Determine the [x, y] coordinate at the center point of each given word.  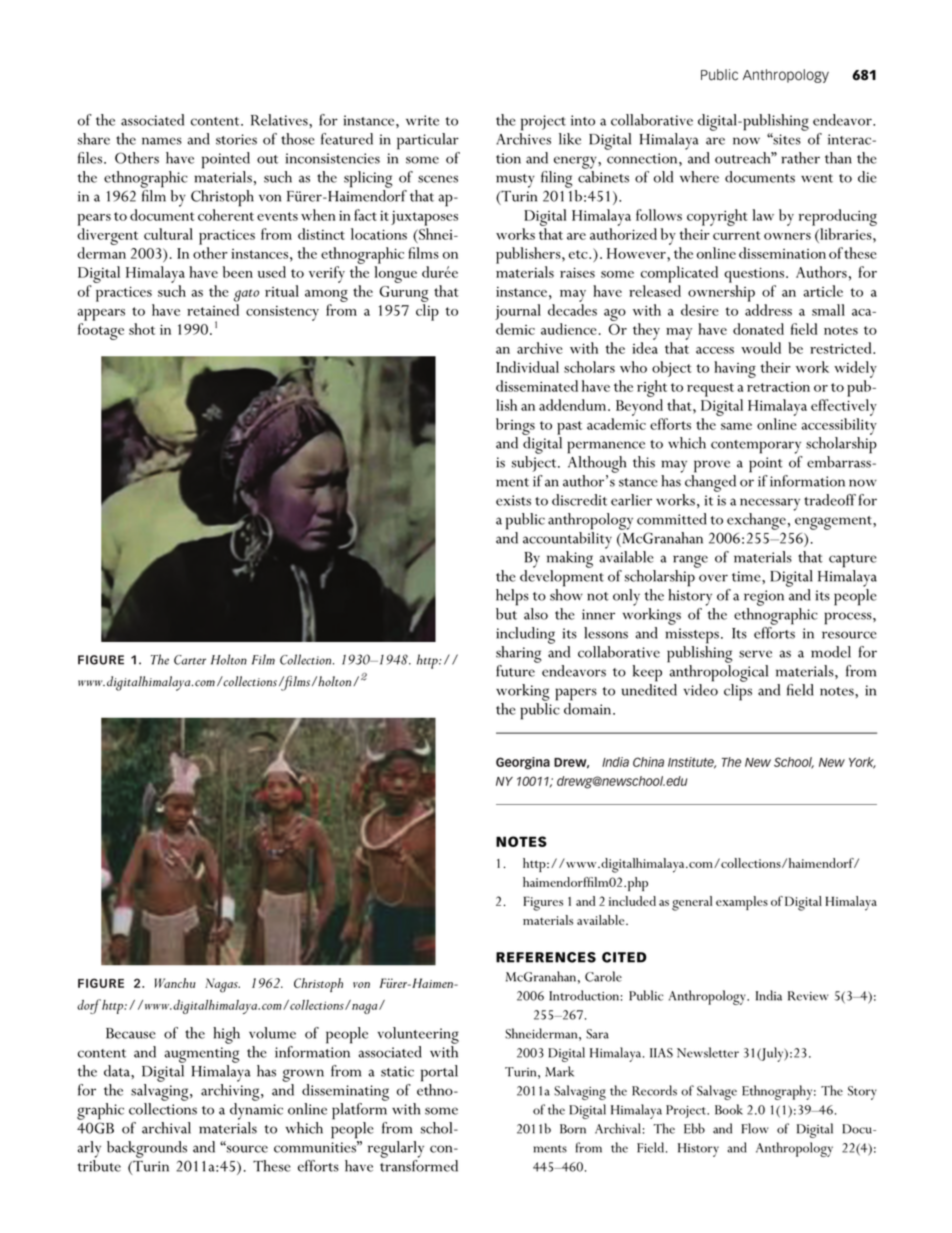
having [735, 369]
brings [515, 426]
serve [755, 654]
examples [742, 903]
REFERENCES [546, 957]
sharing [519, 654]
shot [142, 329]
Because [131, 1033]
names [162, 141]
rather [800, 158]
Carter [190, 660]
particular [428, 141]
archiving [231, 1092]
